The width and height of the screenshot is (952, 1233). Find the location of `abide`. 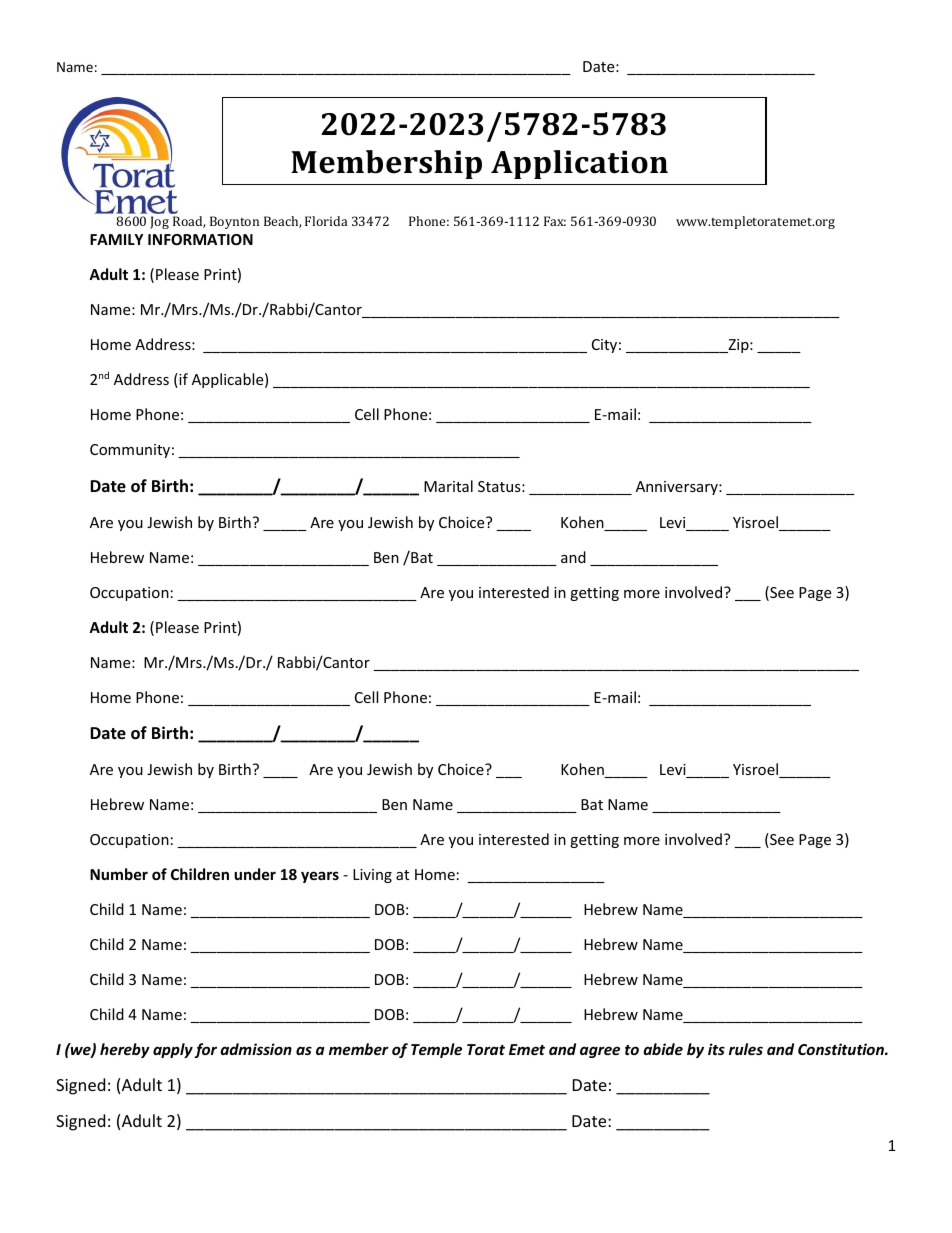

abide is located at coordinates (663, 1049).
